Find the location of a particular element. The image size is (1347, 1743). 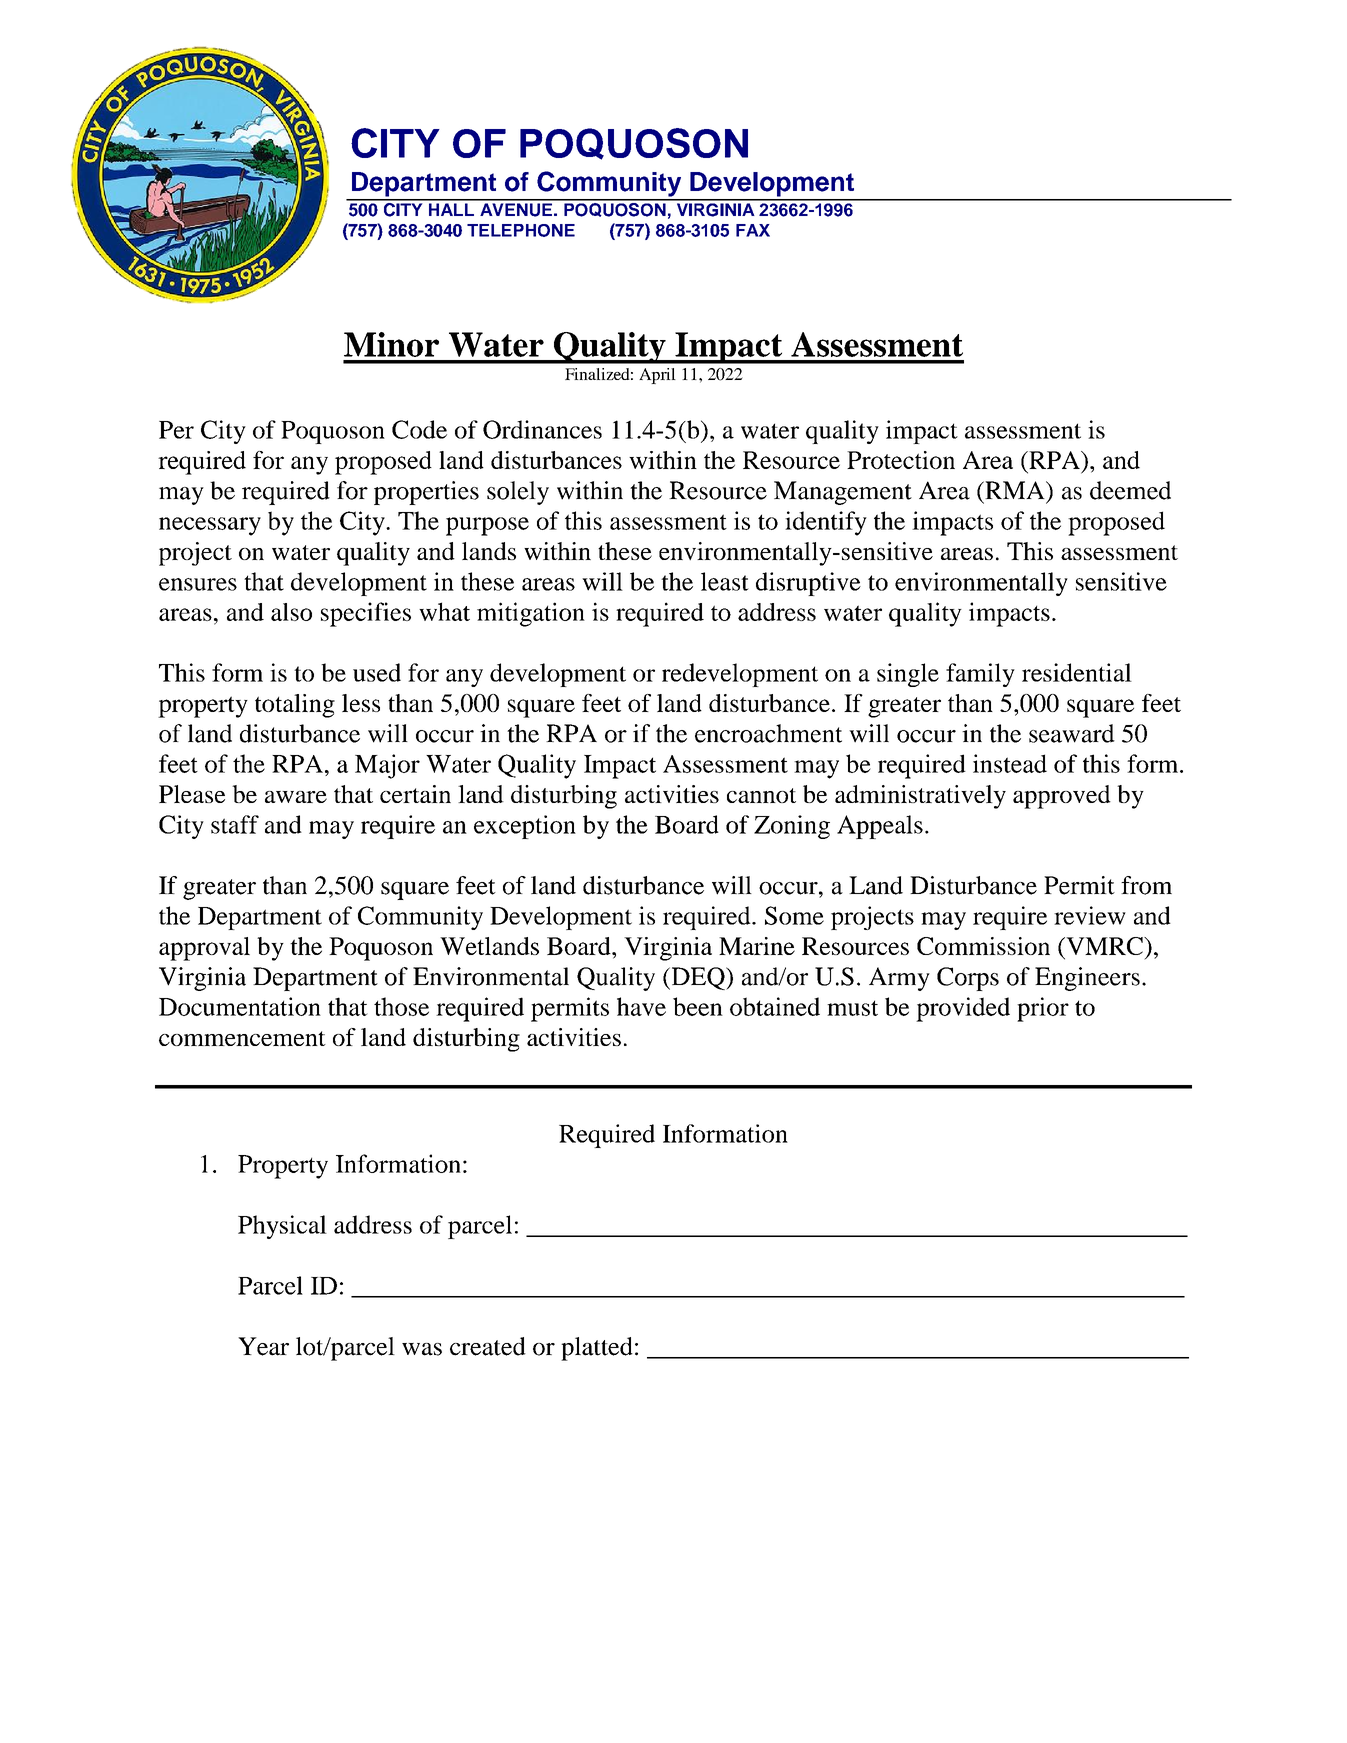

Year is located at coordinates (263, 1346).
